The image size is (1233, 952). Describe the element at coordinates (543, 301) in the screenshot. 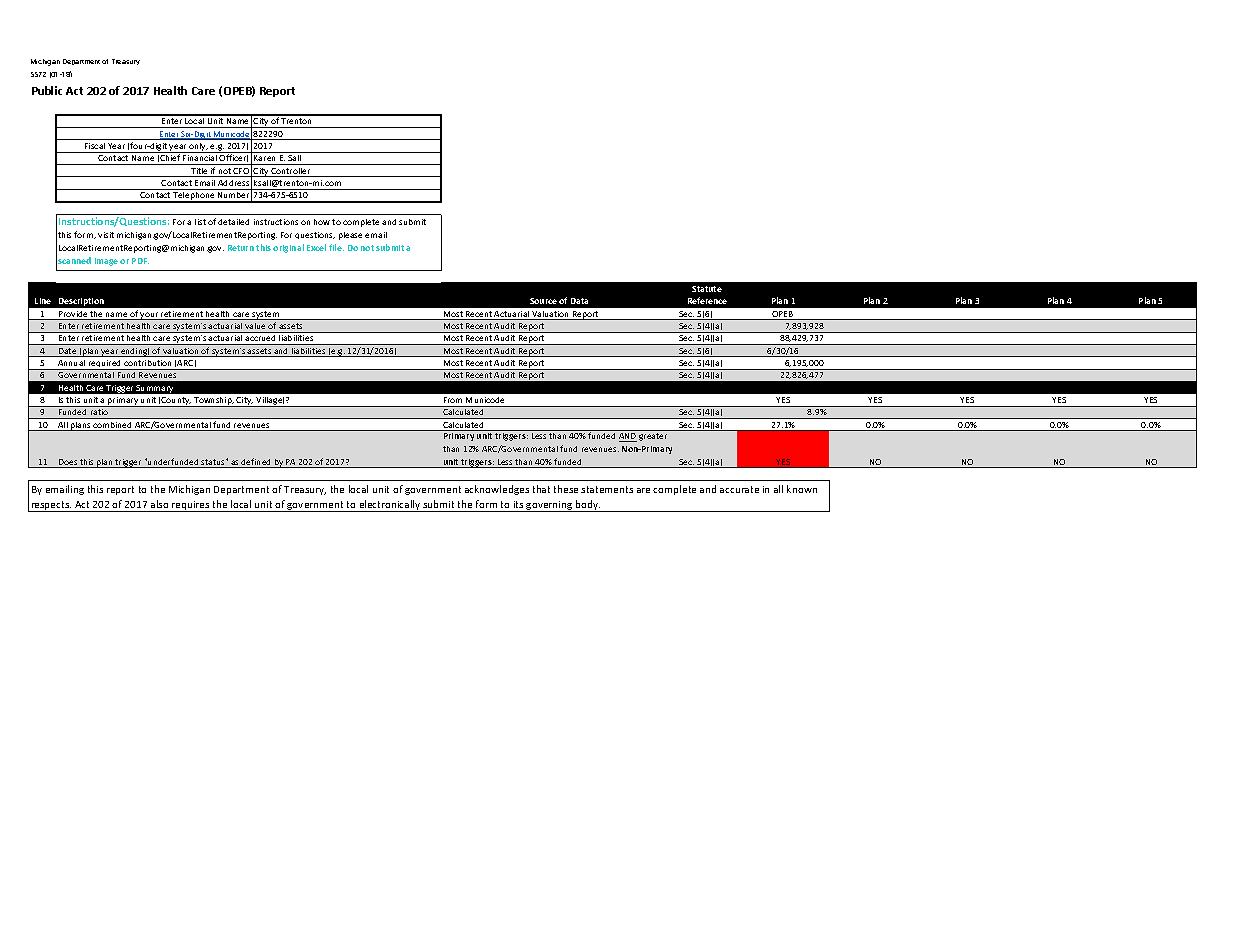

I see `Source` at that location.
